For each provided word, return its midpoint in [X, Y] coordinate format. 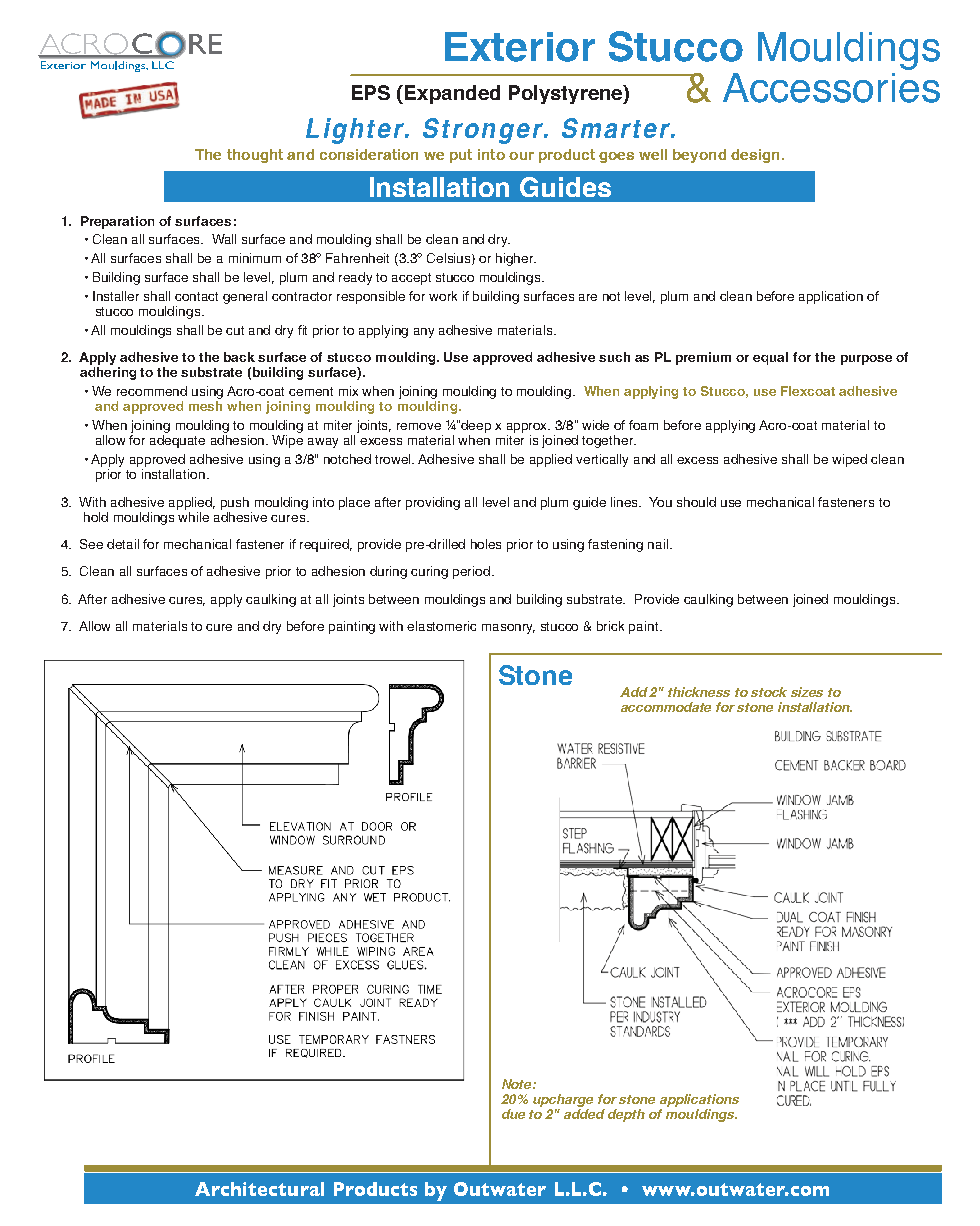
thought [255, 156]
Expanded [452, 94]
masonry [508, 629]
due [513, 1114]
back [239, 357]
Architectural [259, 1189]
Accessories [831, 88]
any [424, 333]
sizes [807, 692]
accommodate [666, 707]
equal [770, 358]
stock [769, 692]
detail [123, 544]
